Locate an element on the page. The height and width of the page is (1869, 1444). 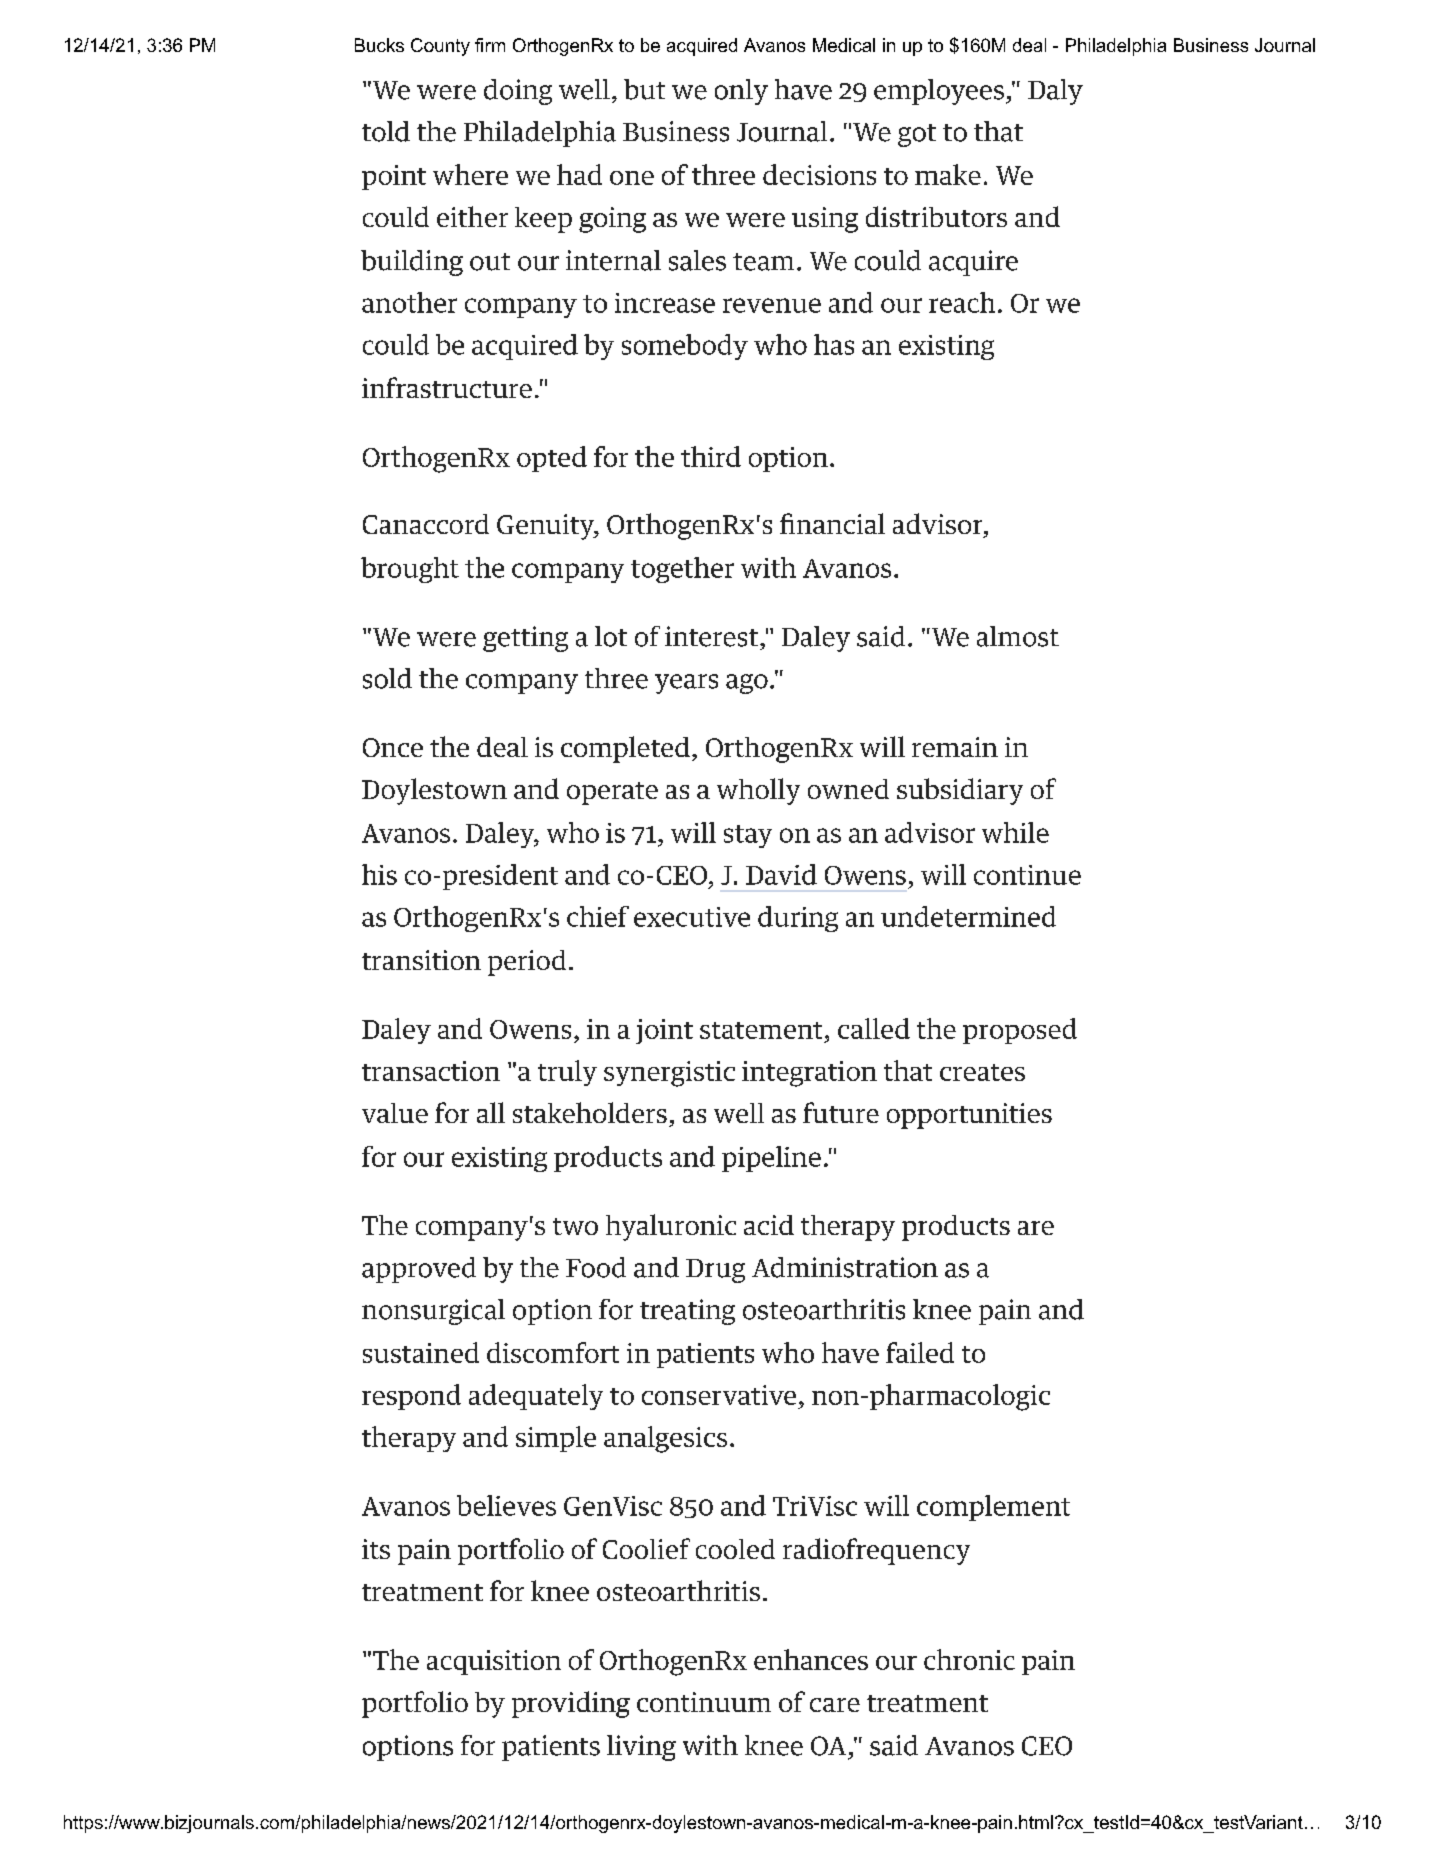
County is located at coordinates (440, 47).
